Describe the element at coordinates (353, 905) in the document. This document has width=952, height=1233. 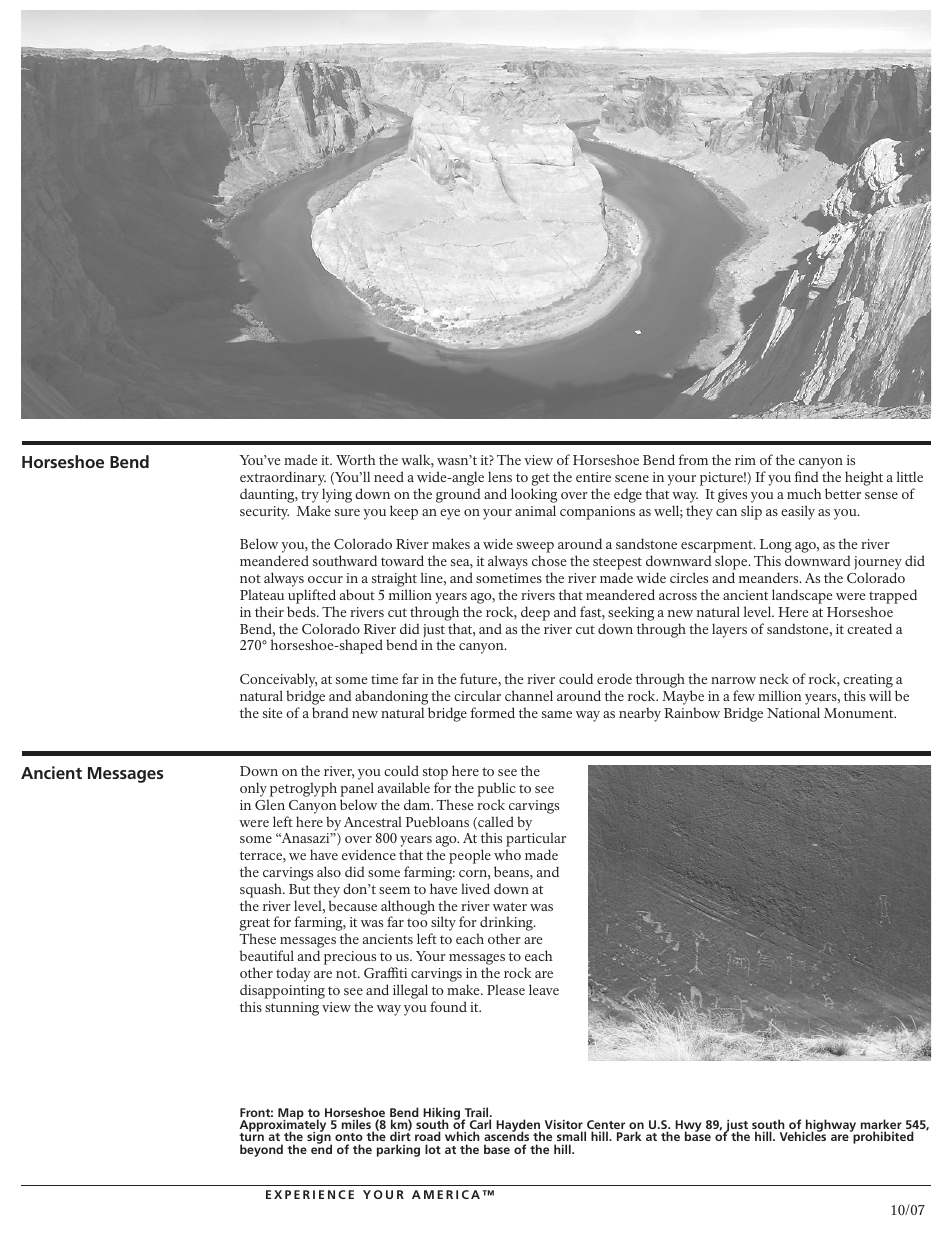
I see `because` at that location.
